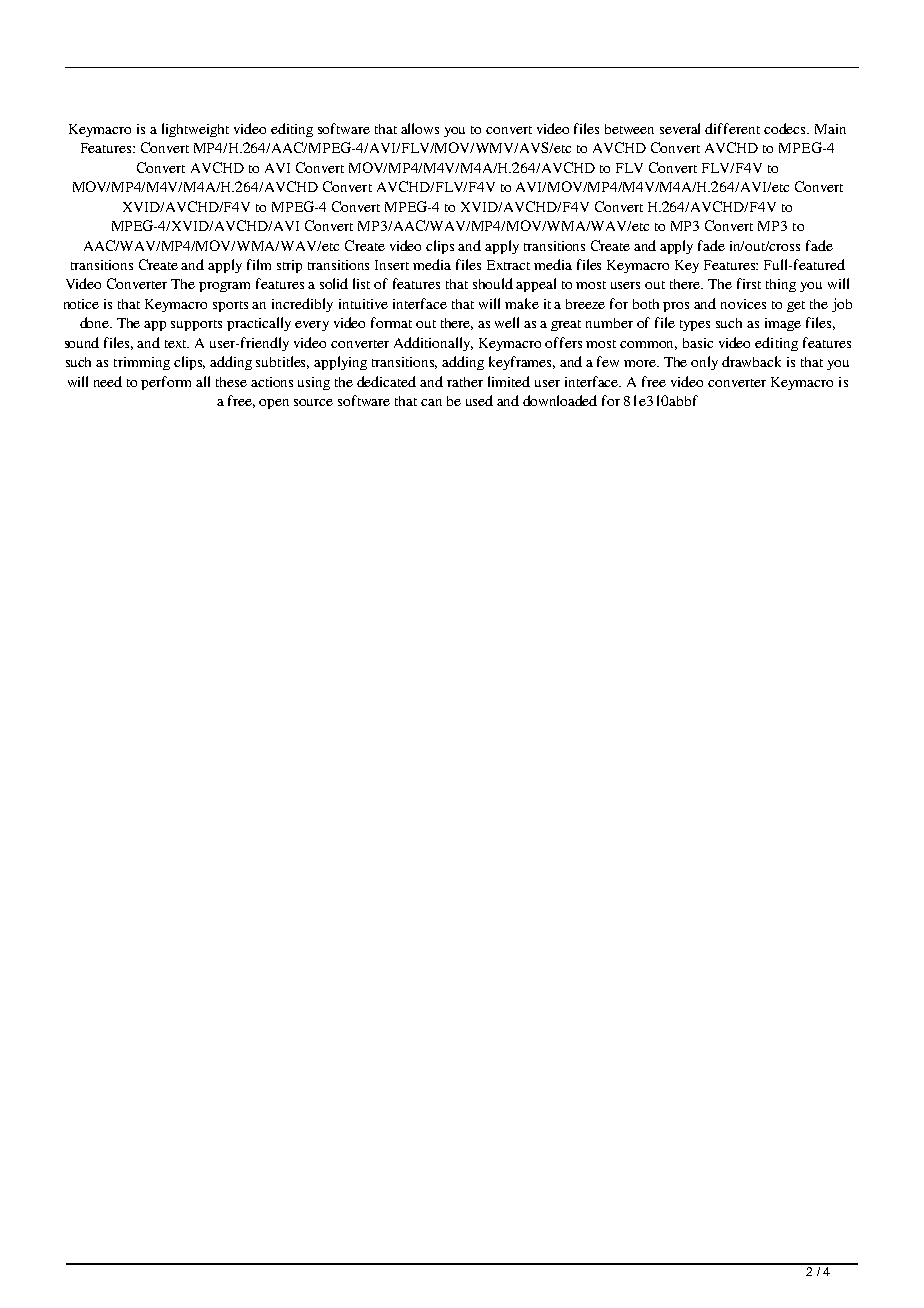 This image has width=924, height=1308. Describe the element at coordinates (420, 128) in the image. I see `allows` at that location.
